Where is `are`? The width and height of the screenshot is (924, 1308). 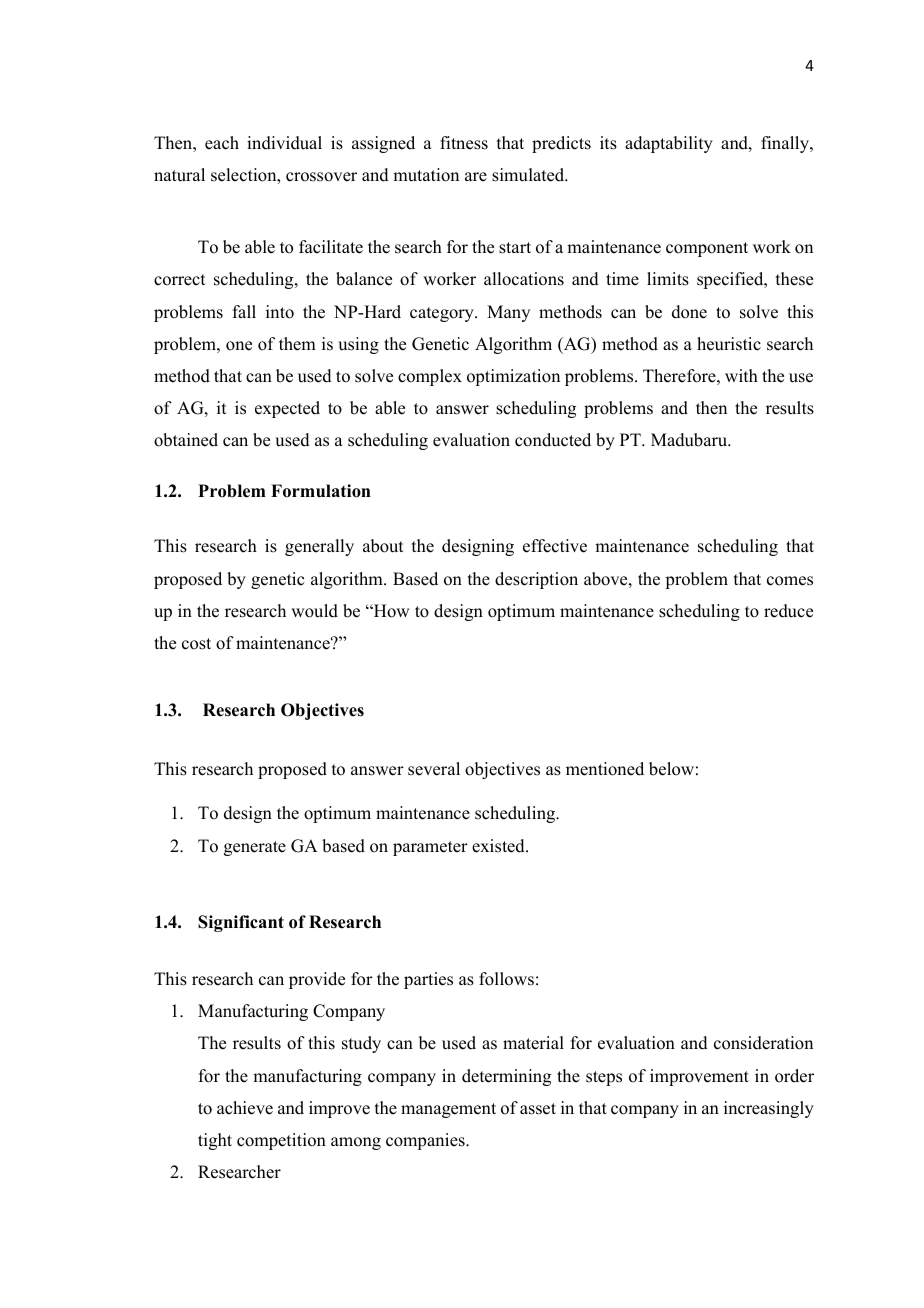 are is located at coordinates (476, 177).
